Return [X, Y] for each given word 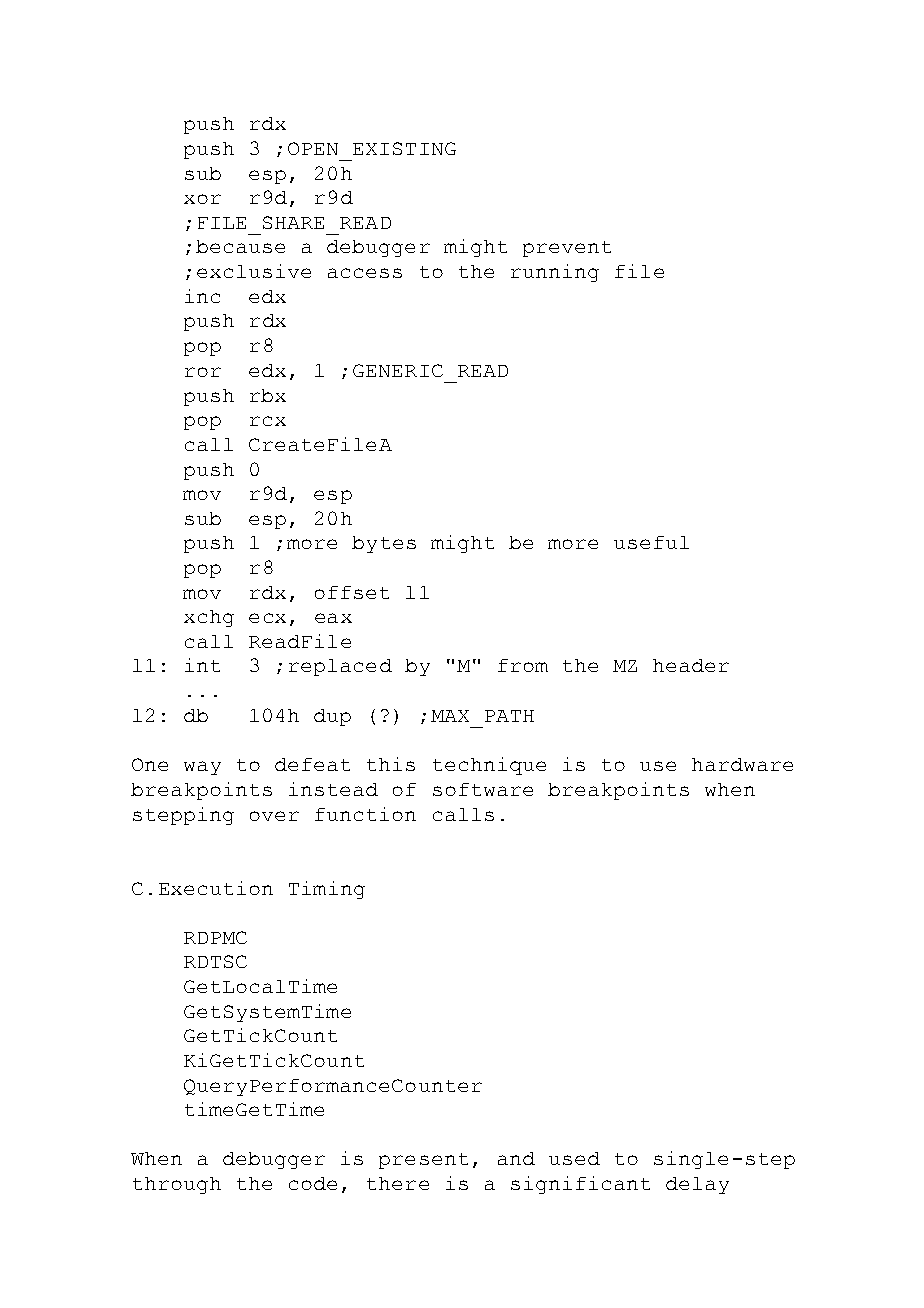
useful [651, 542]
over [274, 816]
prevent [567, 249]
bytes [384, 544]
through [177, 1185]
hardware [742, 764]
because [240, 246]
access [365, 273]
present [423, 1161]
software [483, 789]
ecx [267, 618]
